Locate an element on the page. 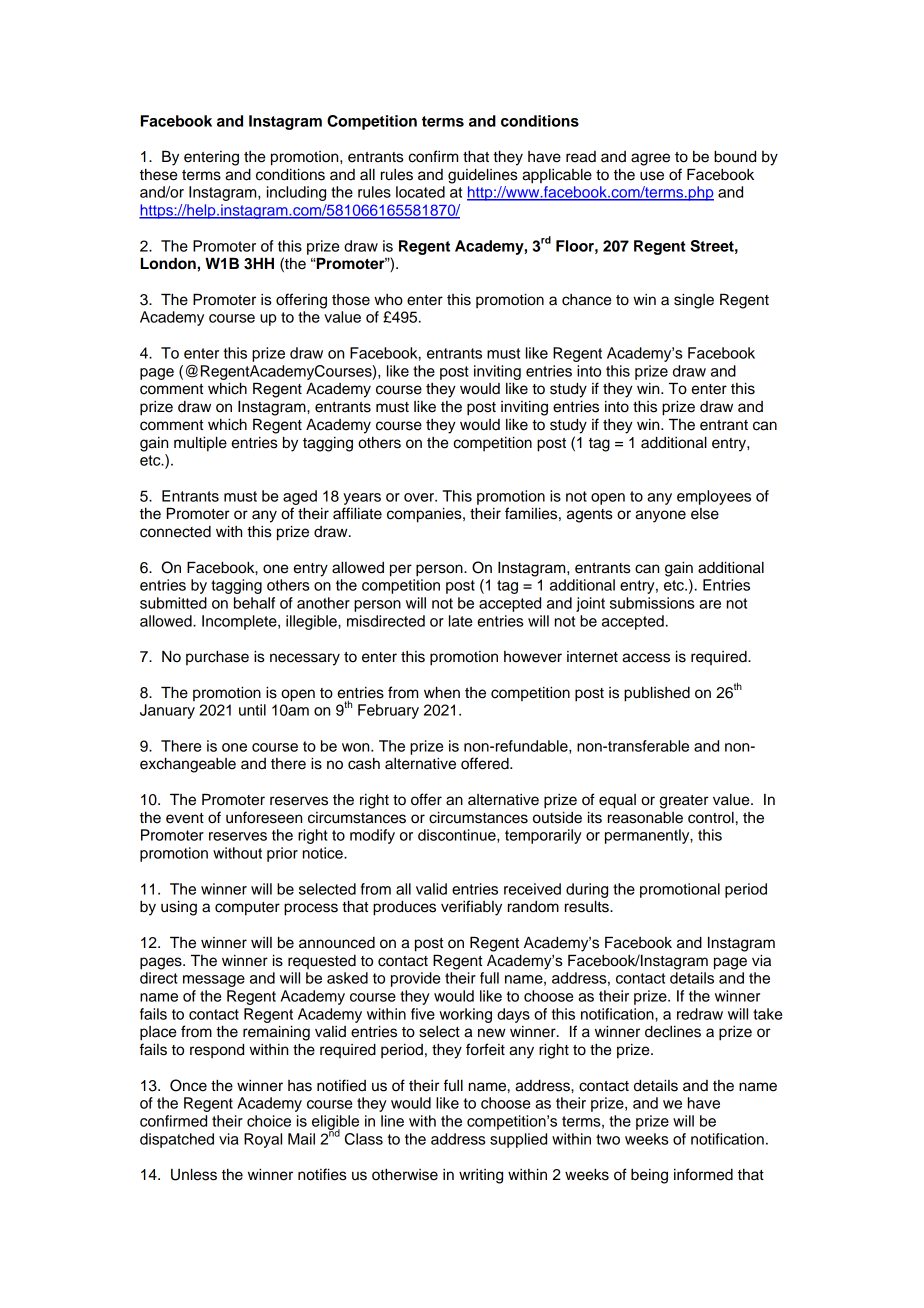 This page has width=924, height=1308. purchase is located at coordinates (217, 658).
